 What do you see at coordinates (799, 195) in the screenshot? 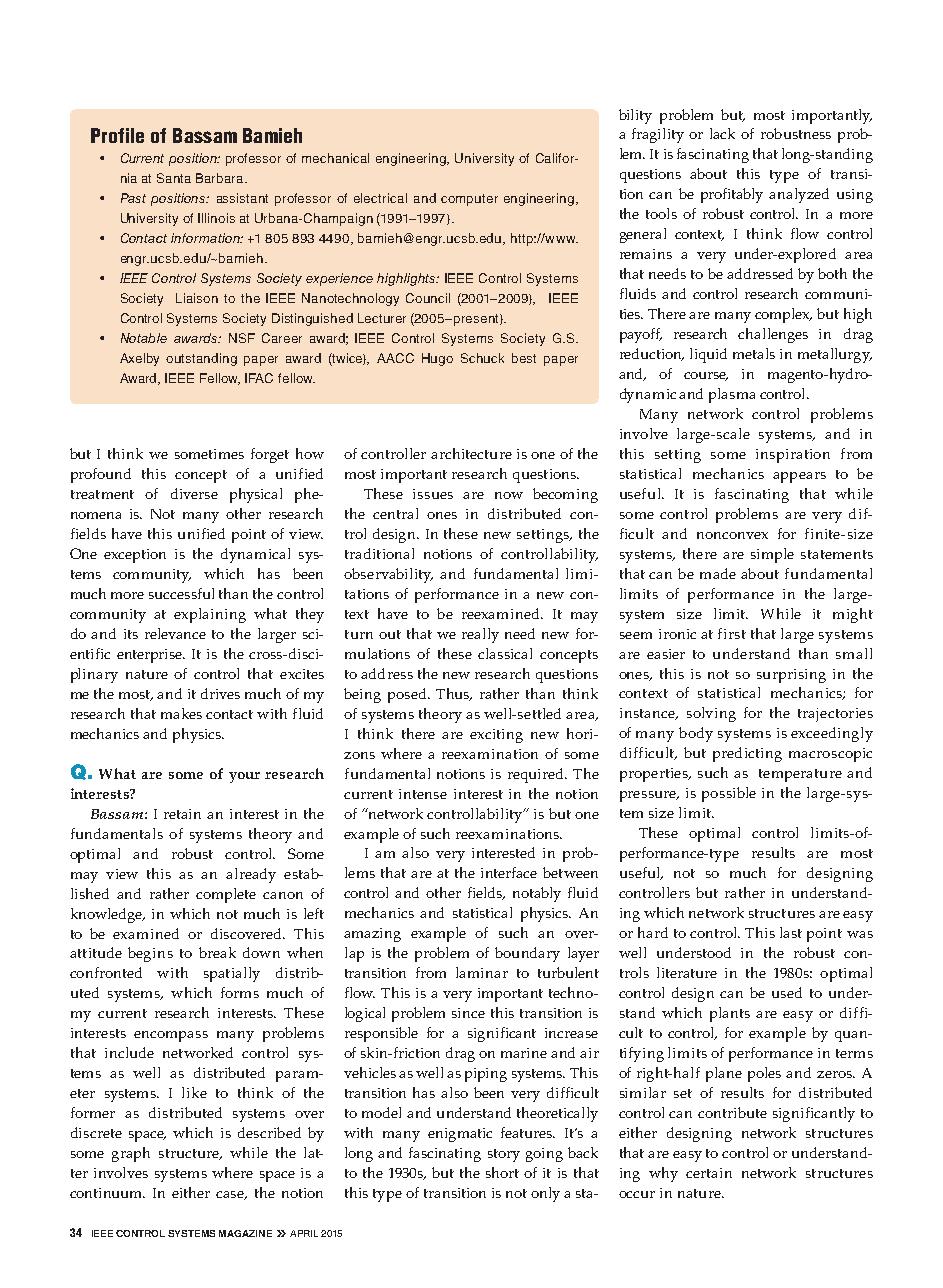
I see `analyzed` at bounding box center [799, 195].
